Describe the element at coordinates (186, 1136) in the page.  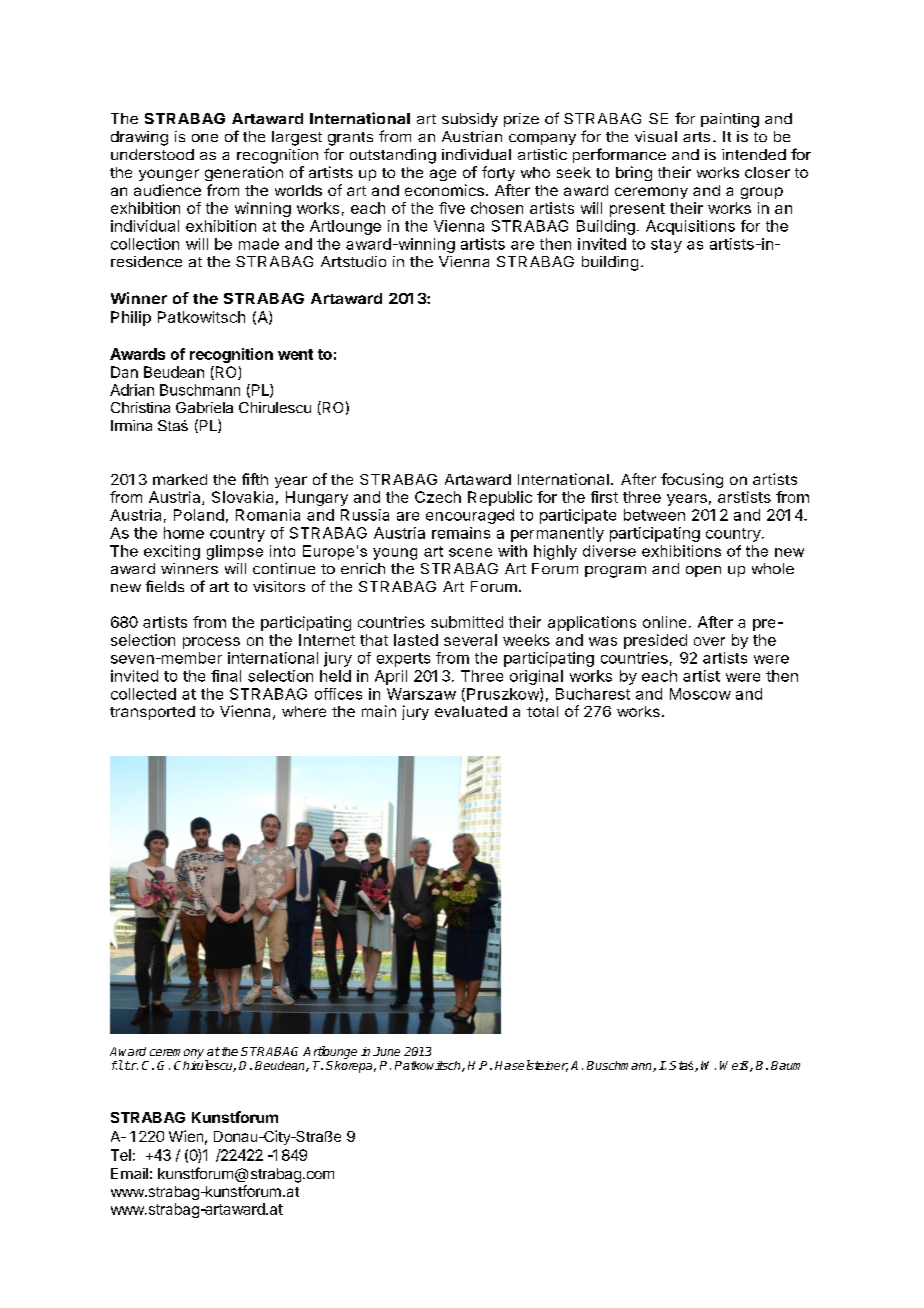
I see `Wien` at that location.
